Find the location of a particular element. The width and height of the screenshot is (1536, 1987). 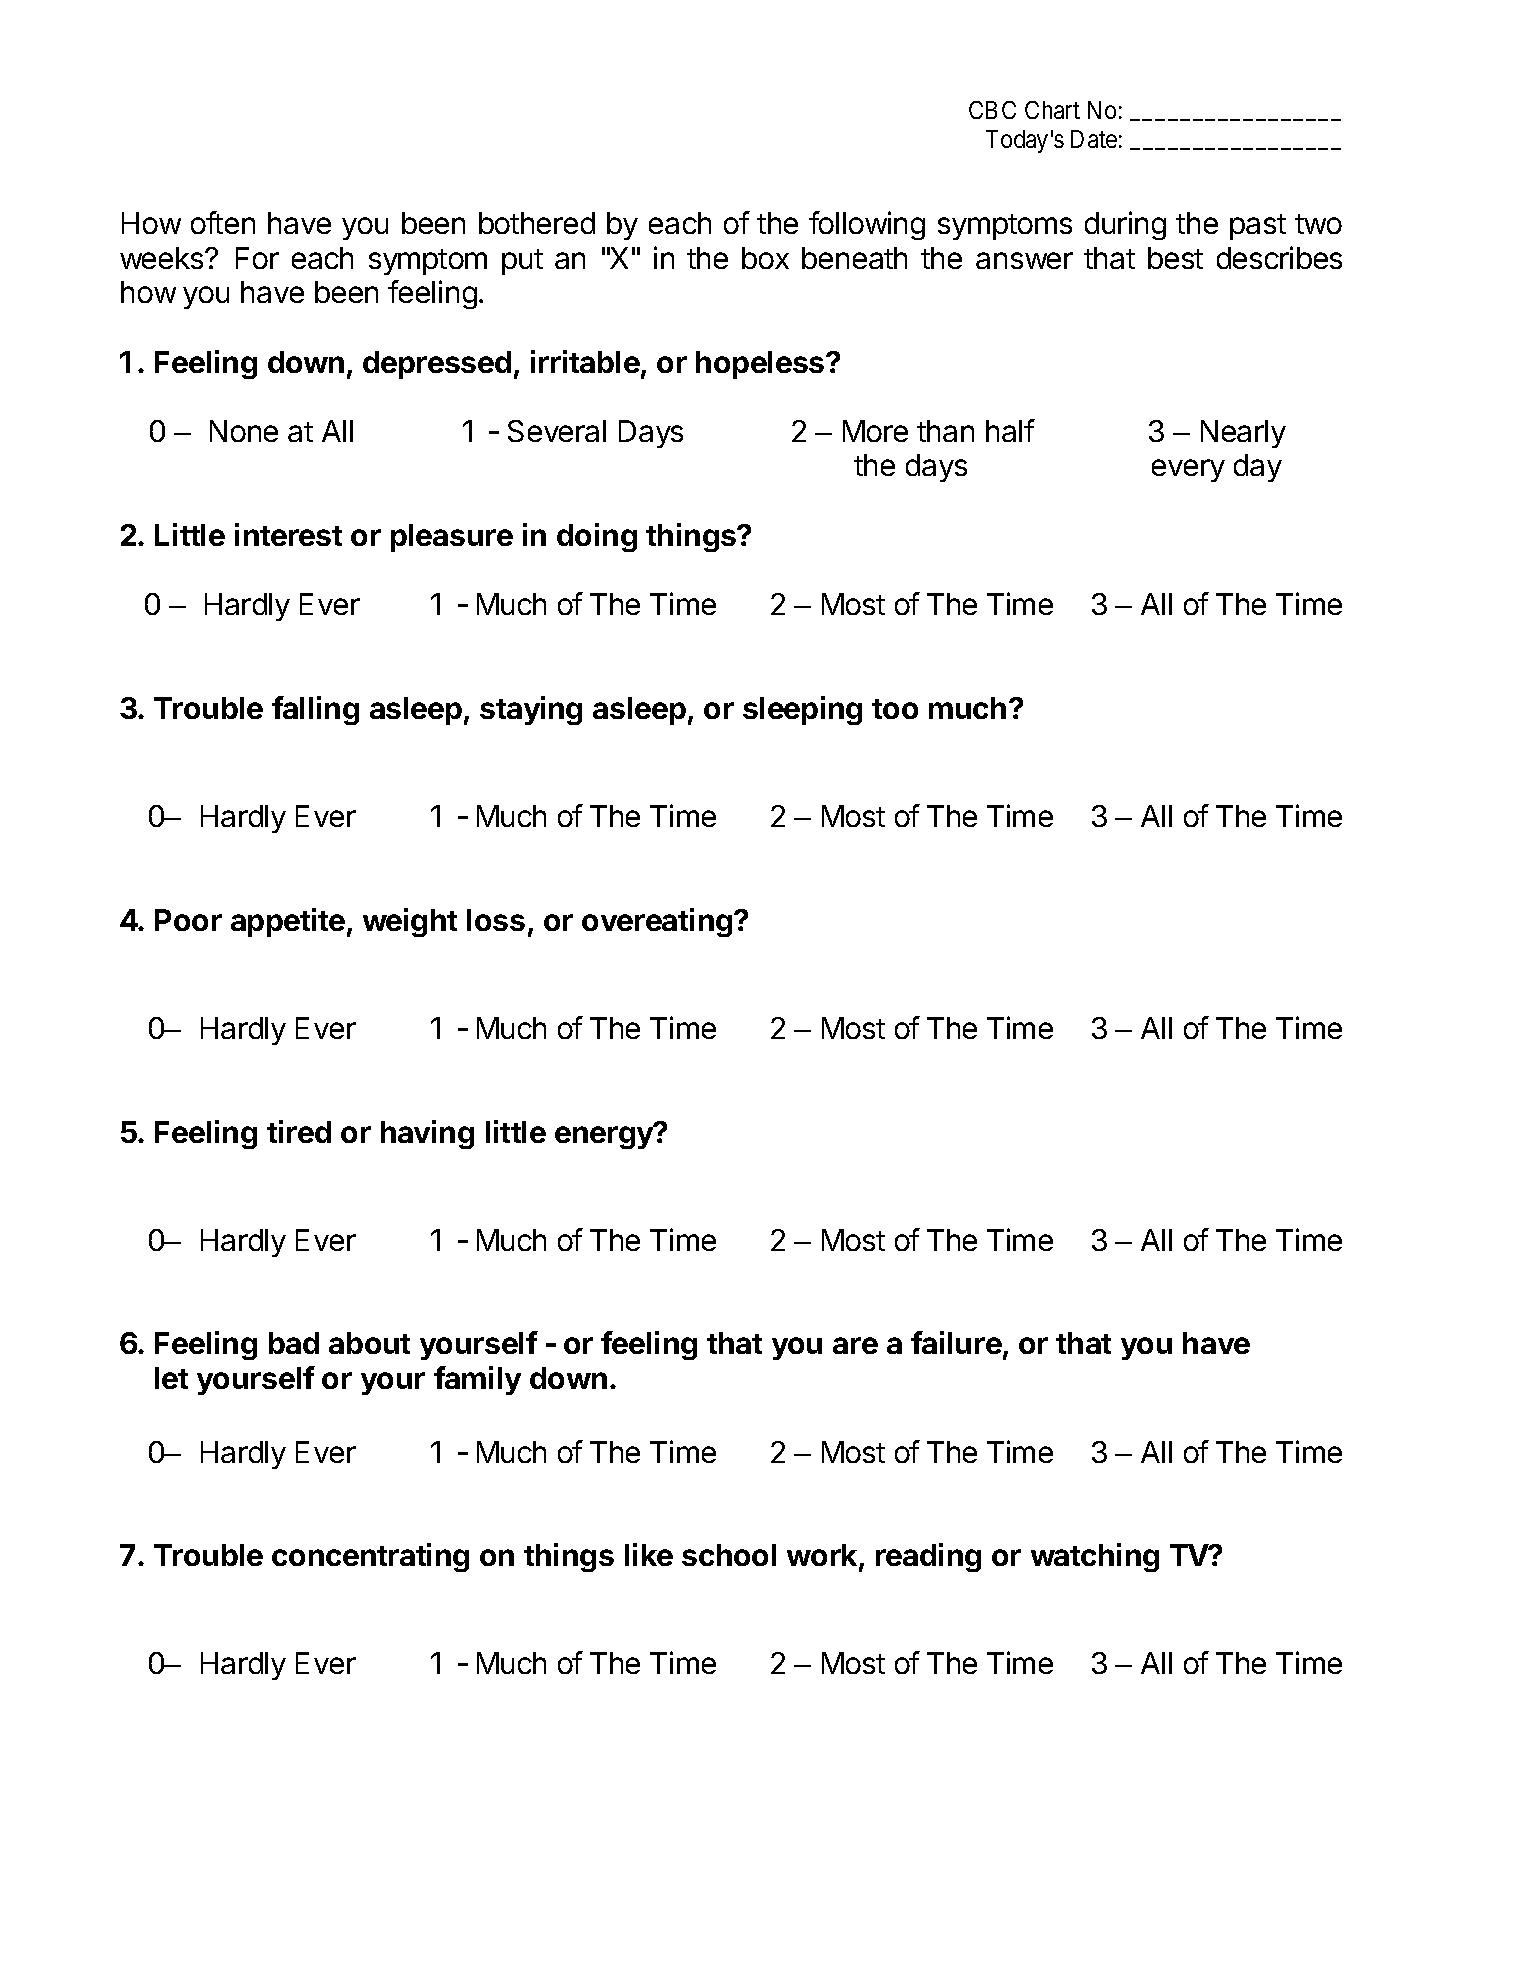

box is located at coordinates (765, 258).
